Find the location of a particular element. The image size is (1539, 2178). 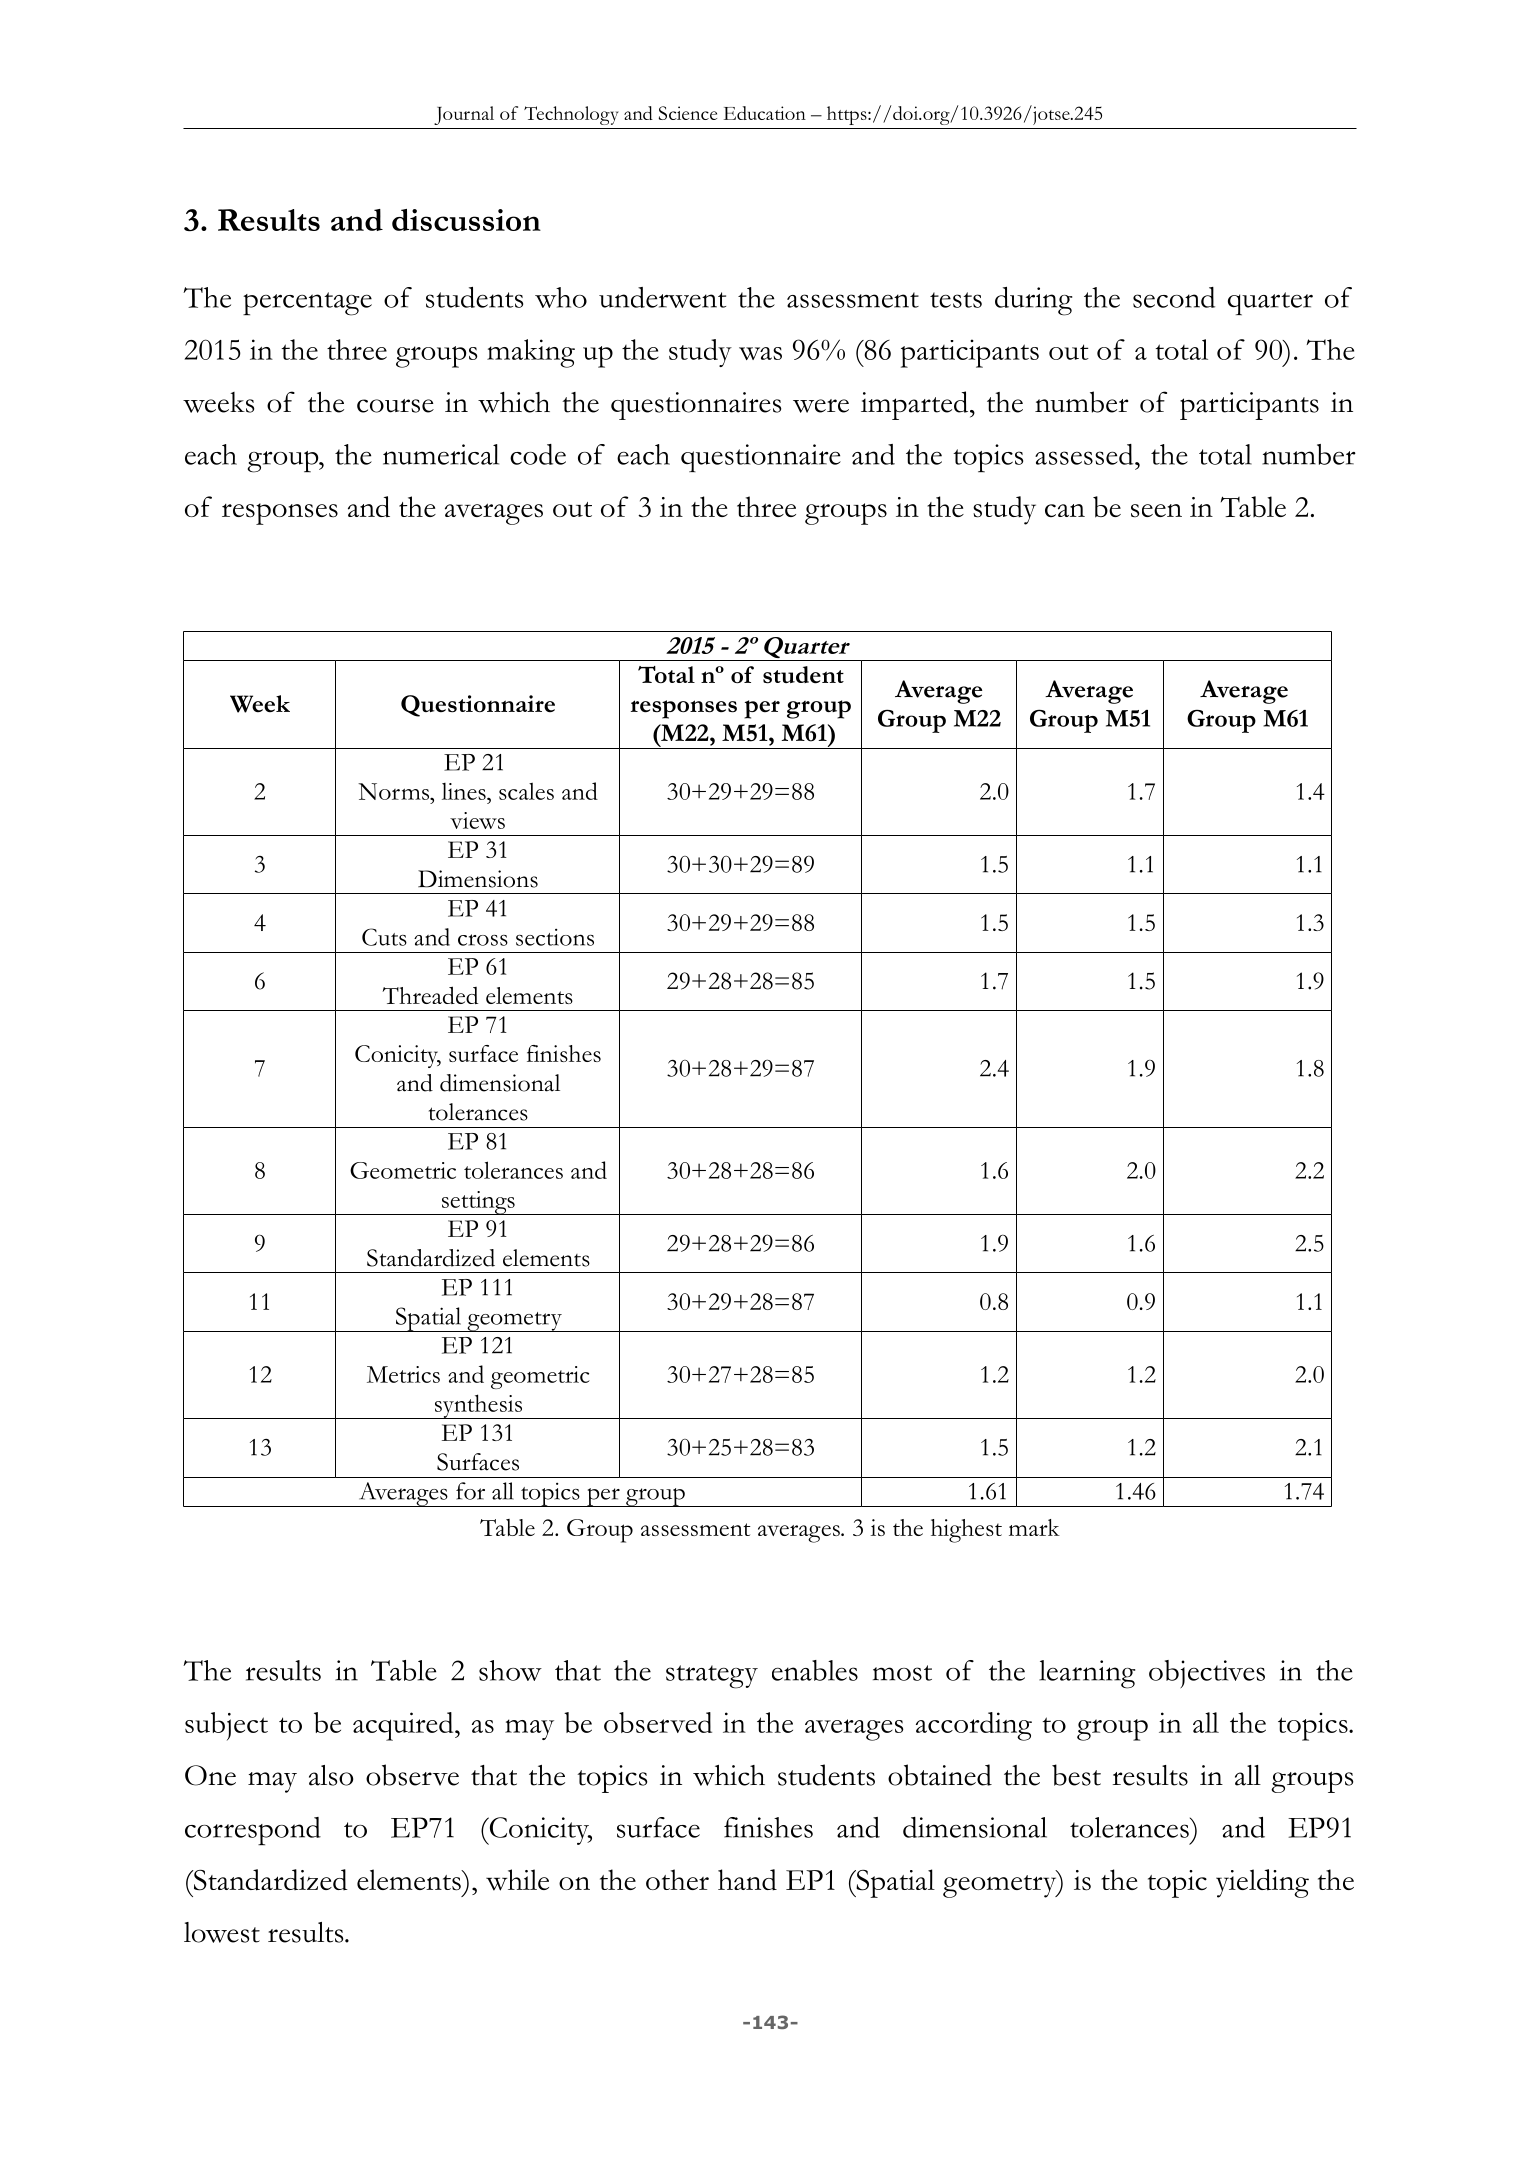

Threaded is located at coordinates (430, 995).
